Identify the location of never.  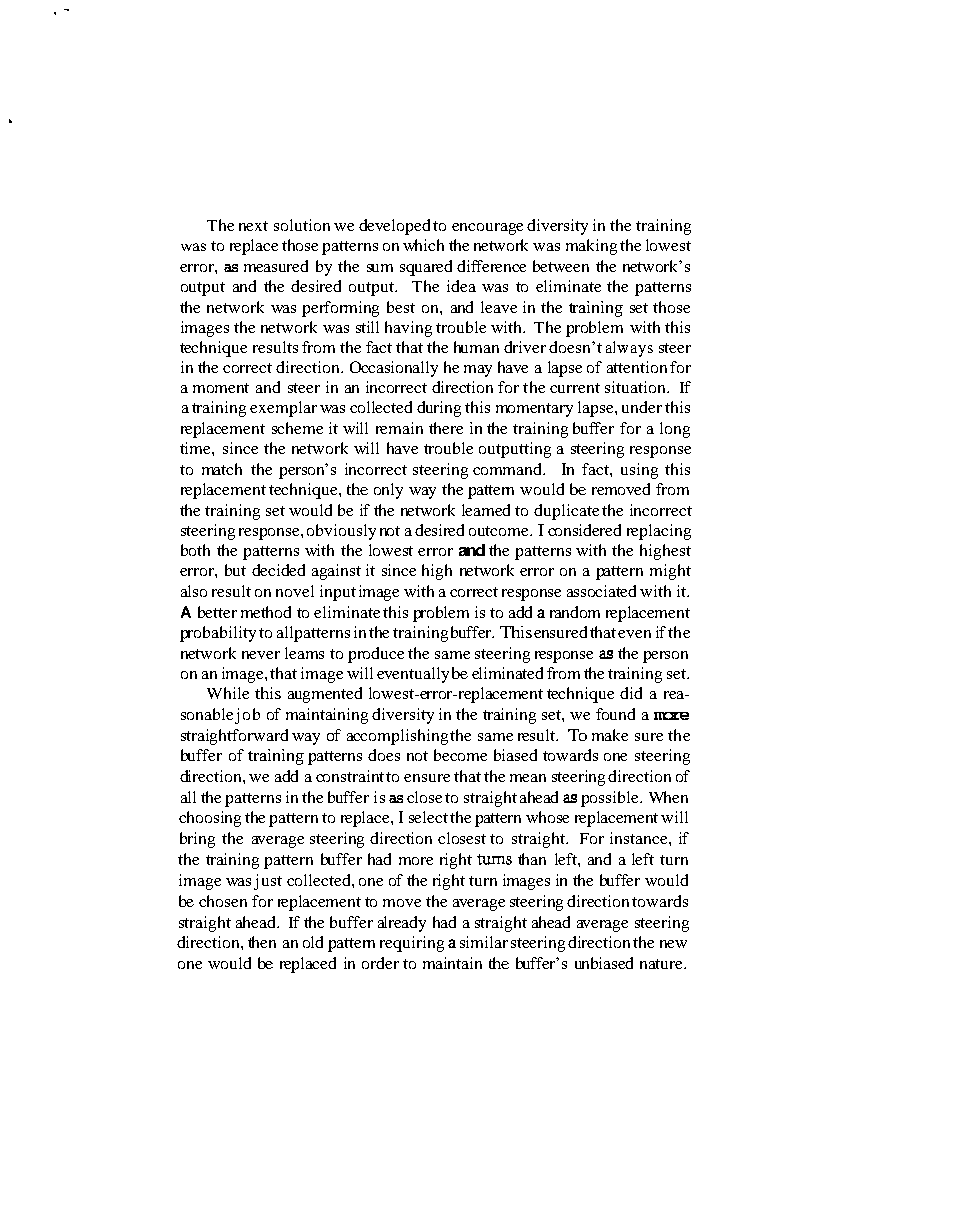
(261, 655).
